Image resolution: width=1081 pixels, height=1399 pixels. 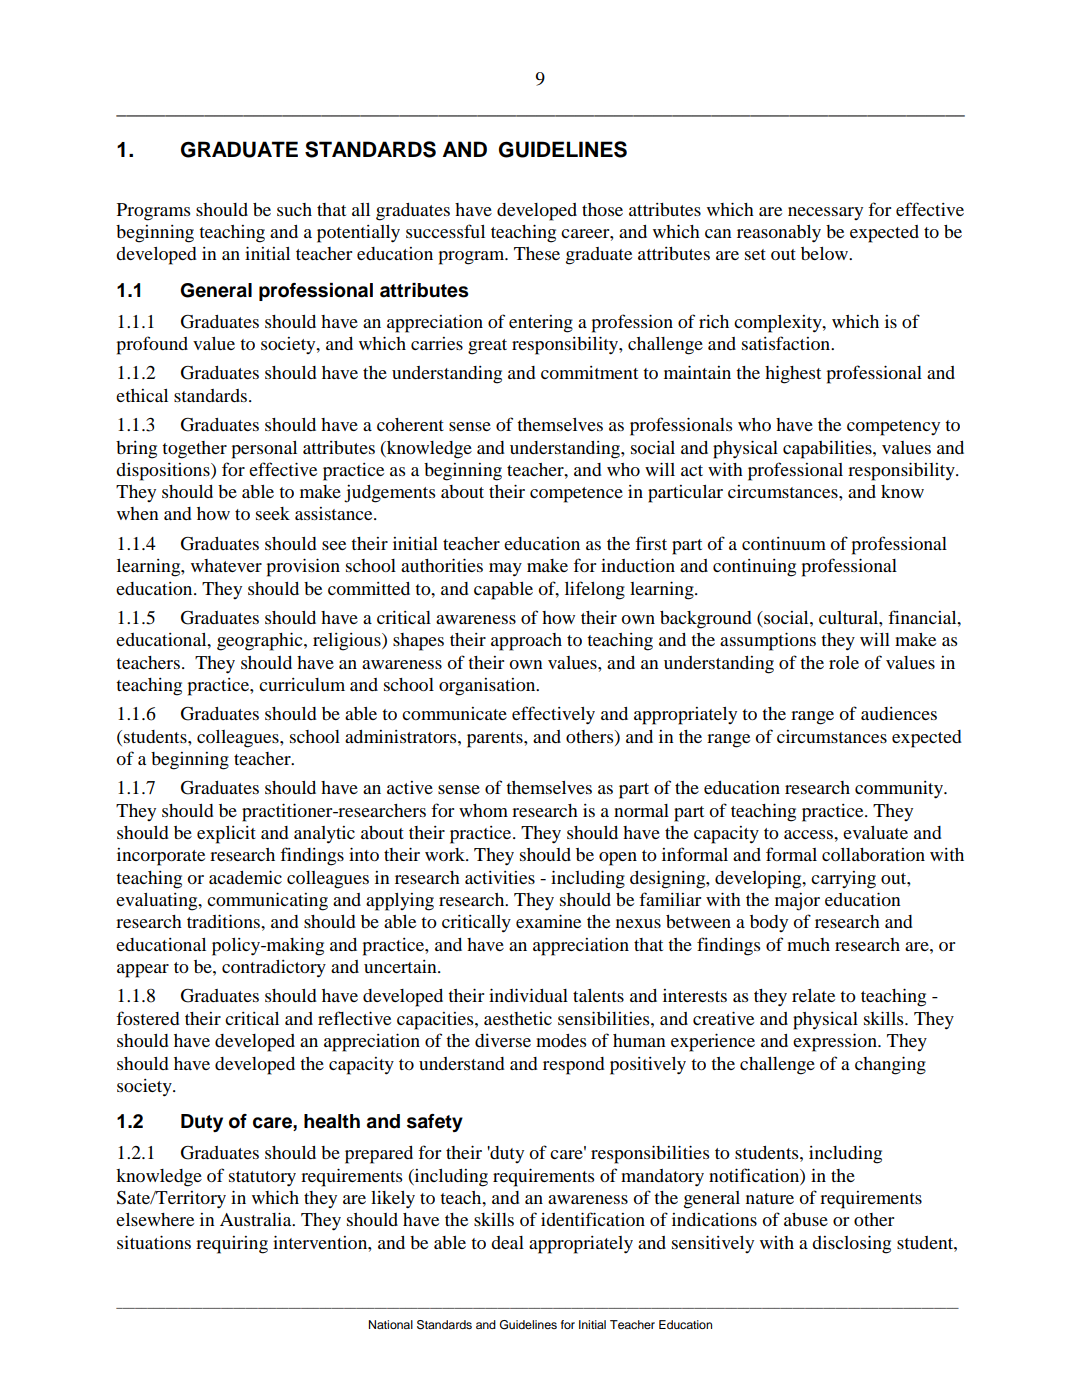 I want to click on parents, so click(x=496, y=740).
